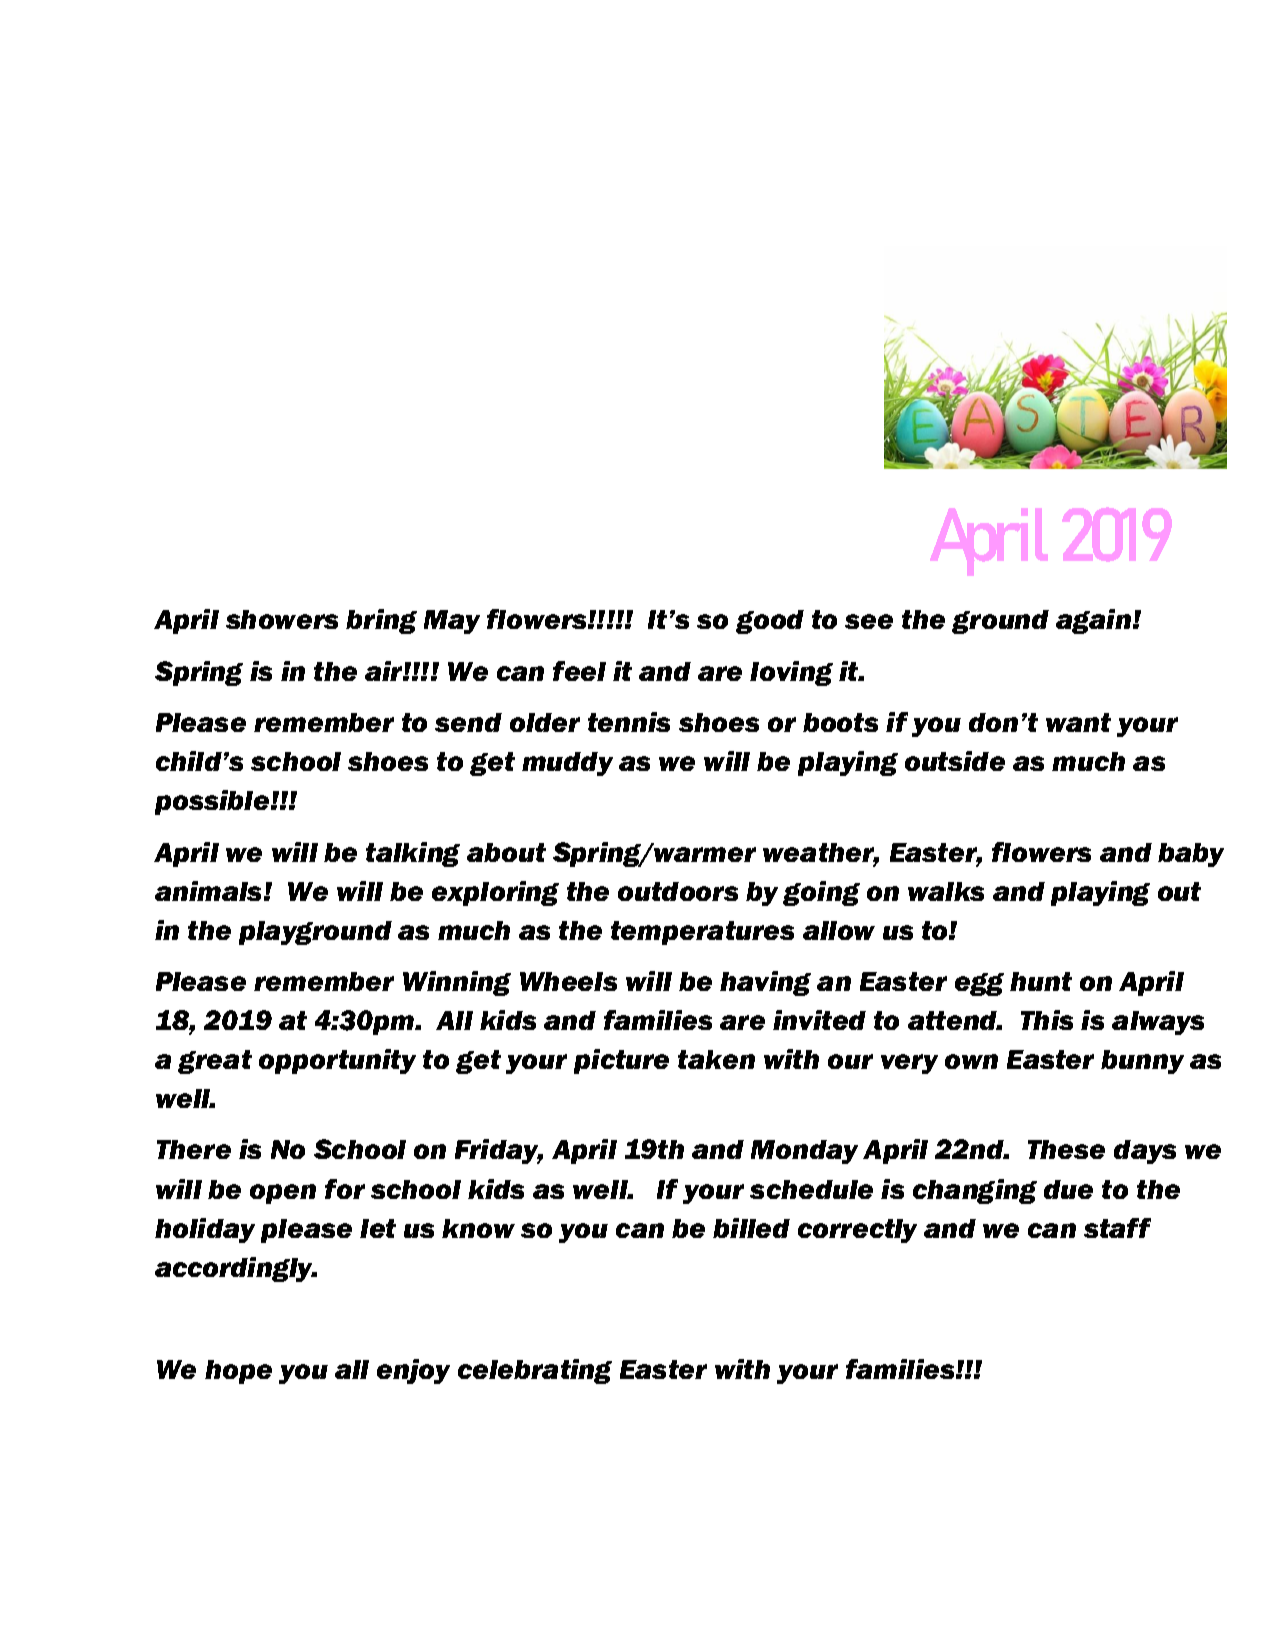 Image resolution: width=1267 pixels, height=1639 pixels. What do you see at coordinates (1041, 981) in the screenshot?
I see `hunt` at bounding box center [1041, 981].
